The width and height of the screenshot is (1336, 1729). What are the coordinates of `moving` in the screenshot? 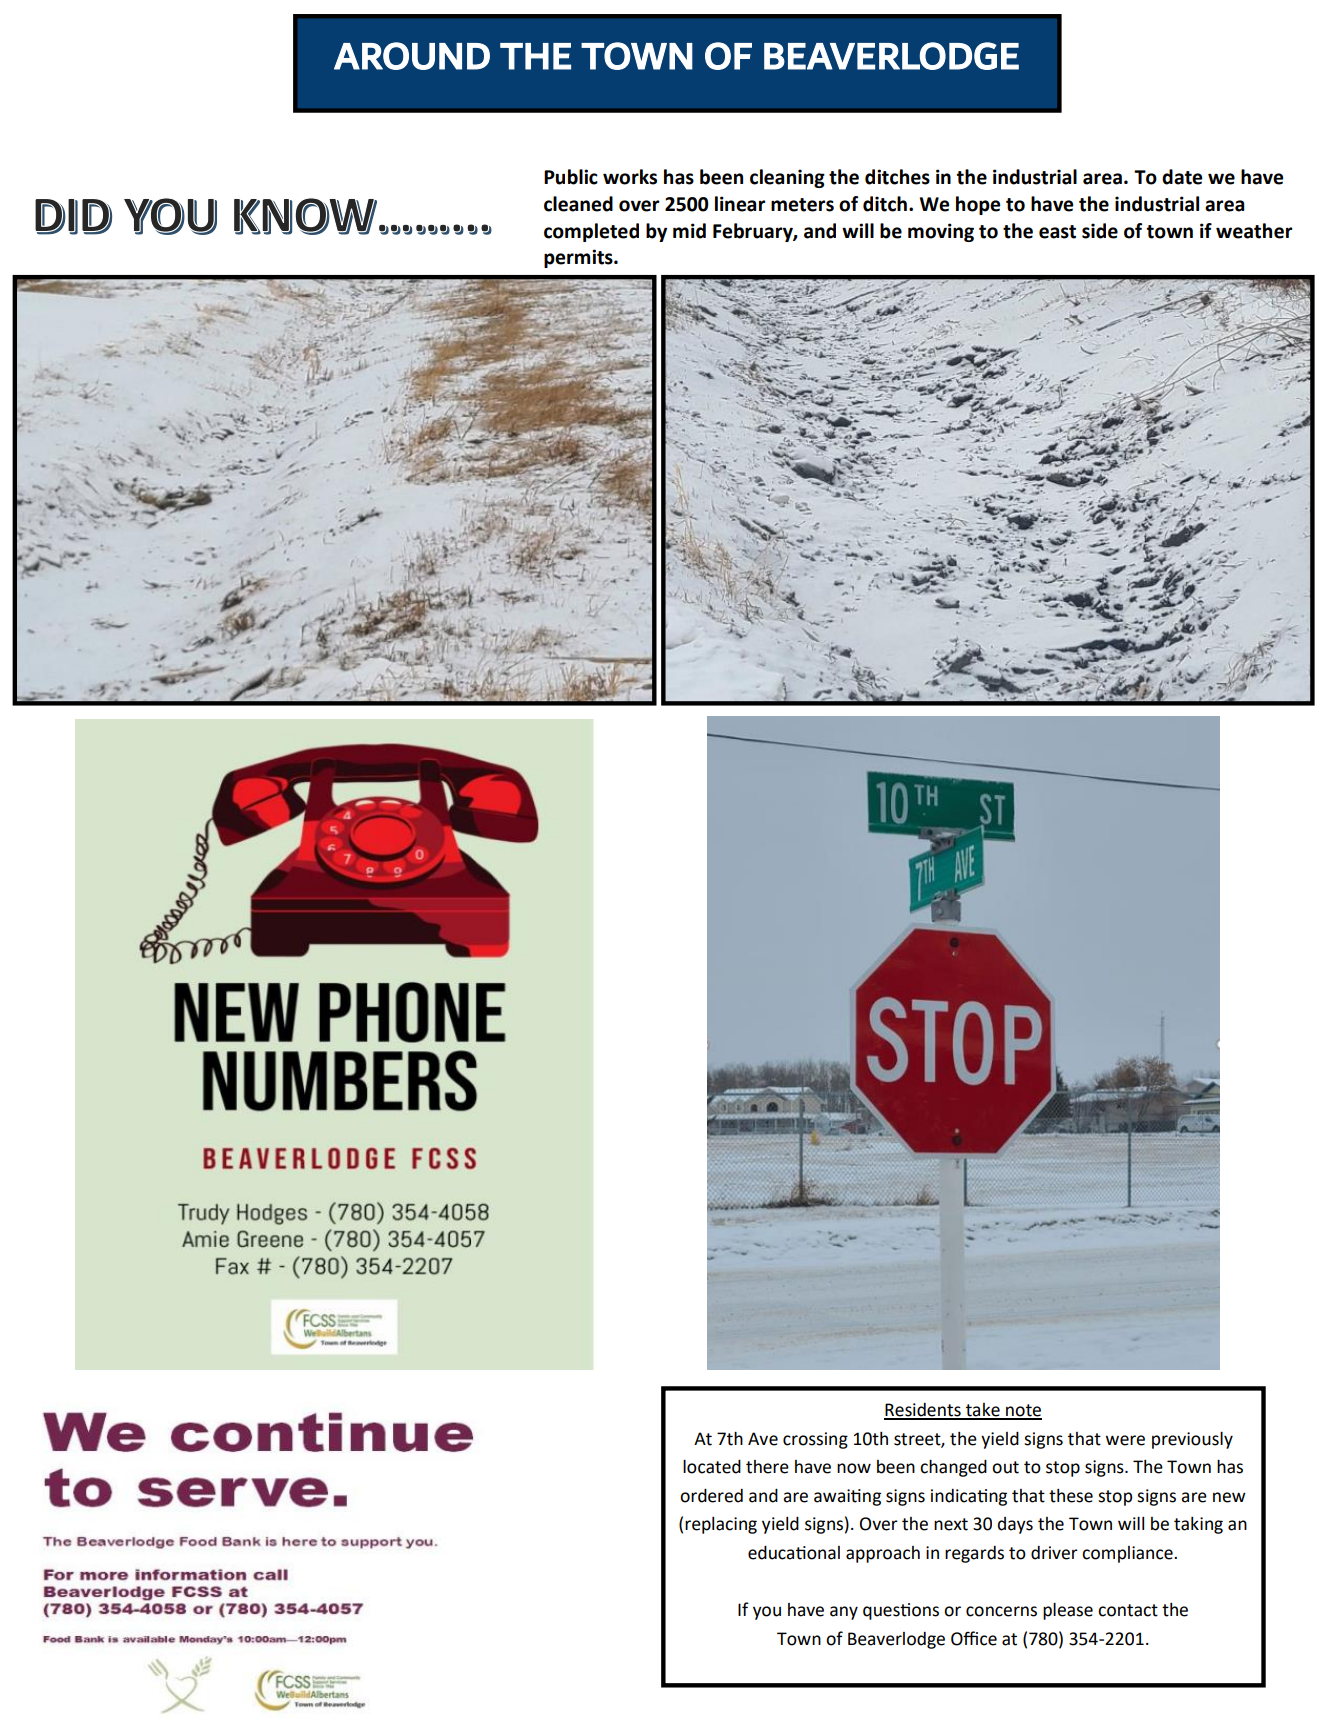 It's located at (941, 232).
